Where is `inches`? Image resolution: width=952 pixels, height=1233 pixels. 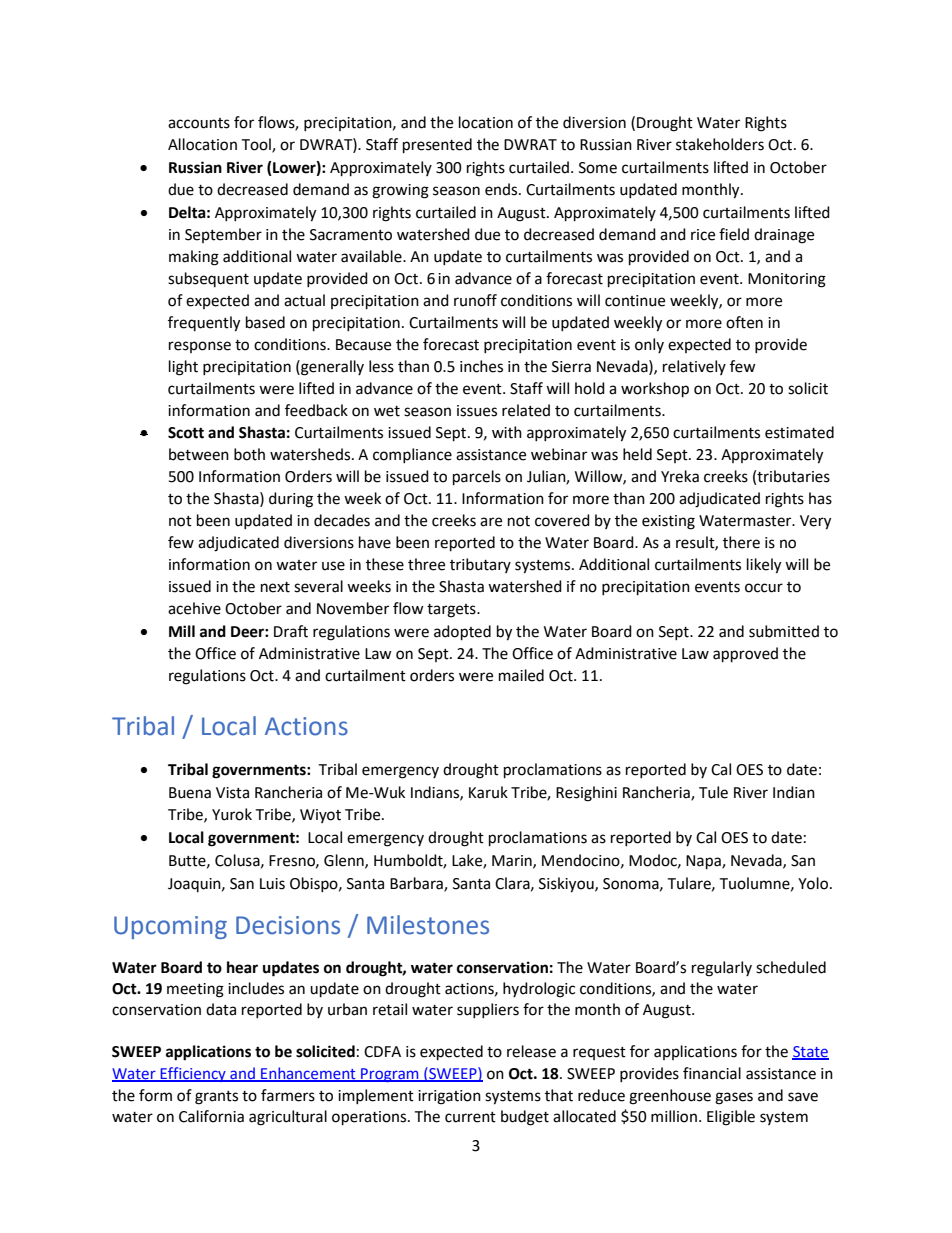 inches is located at coordinates (481, 366).
